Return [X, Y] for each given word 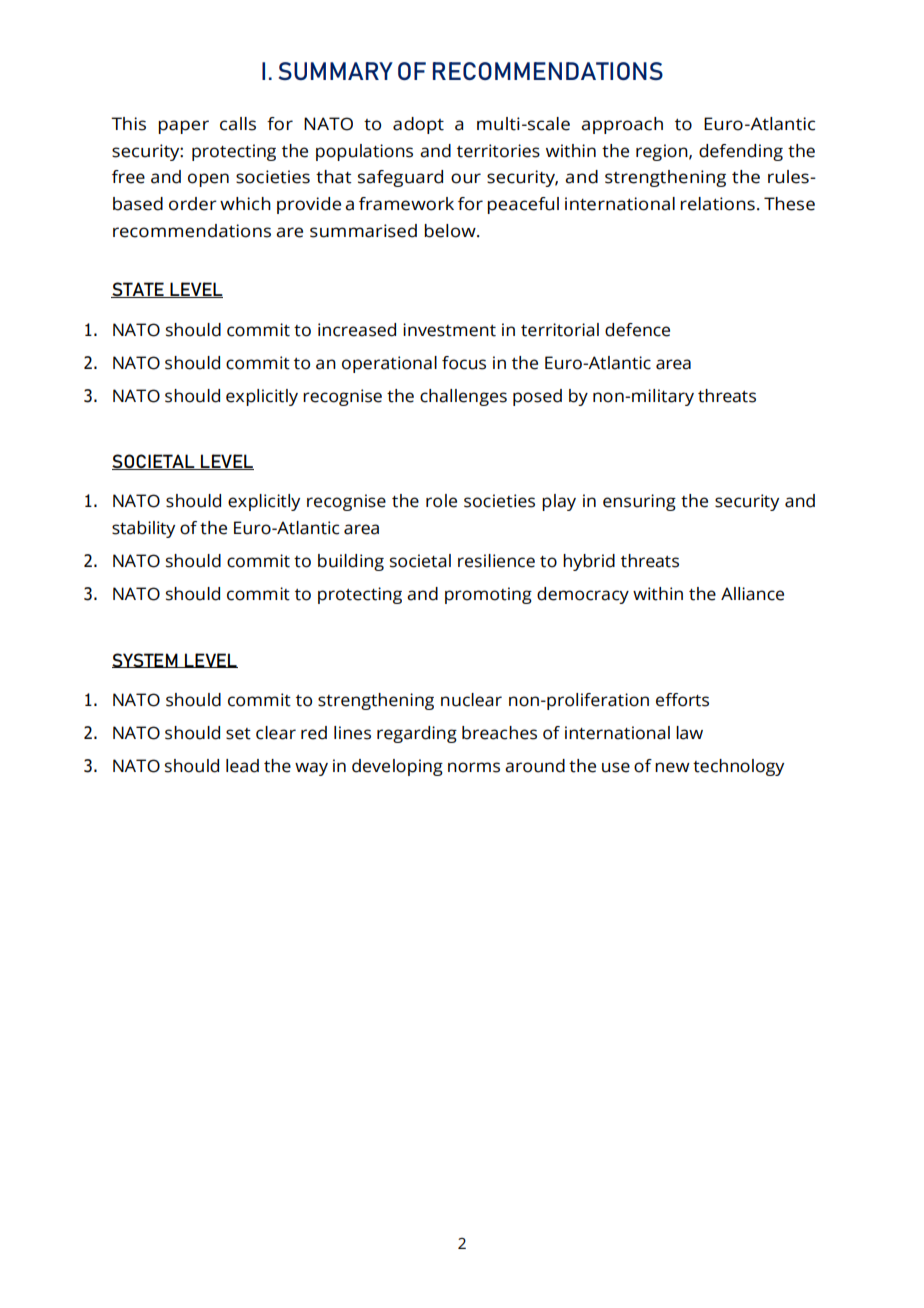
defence [637, 330]
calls [238, 124]
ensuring [639, 502]
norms [474, 767]
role [441, 501]
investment [449, 330]
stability [143, 529]
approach [622, 125]
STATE [138, 290]
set [238, 734]
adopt [418, 125]
